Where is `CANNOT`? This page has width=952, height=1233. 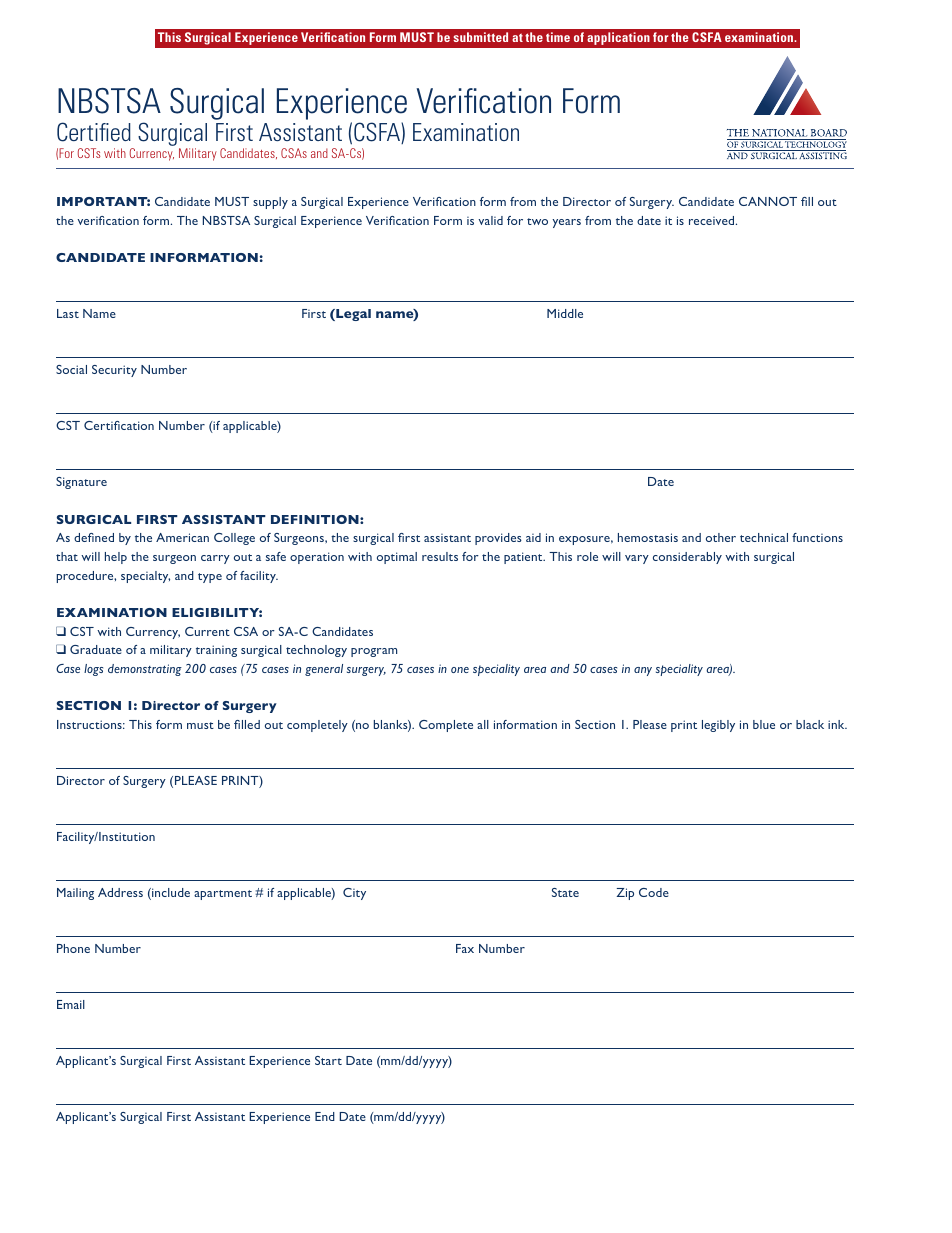 CANNOT is located at coordinates (768, 201).
